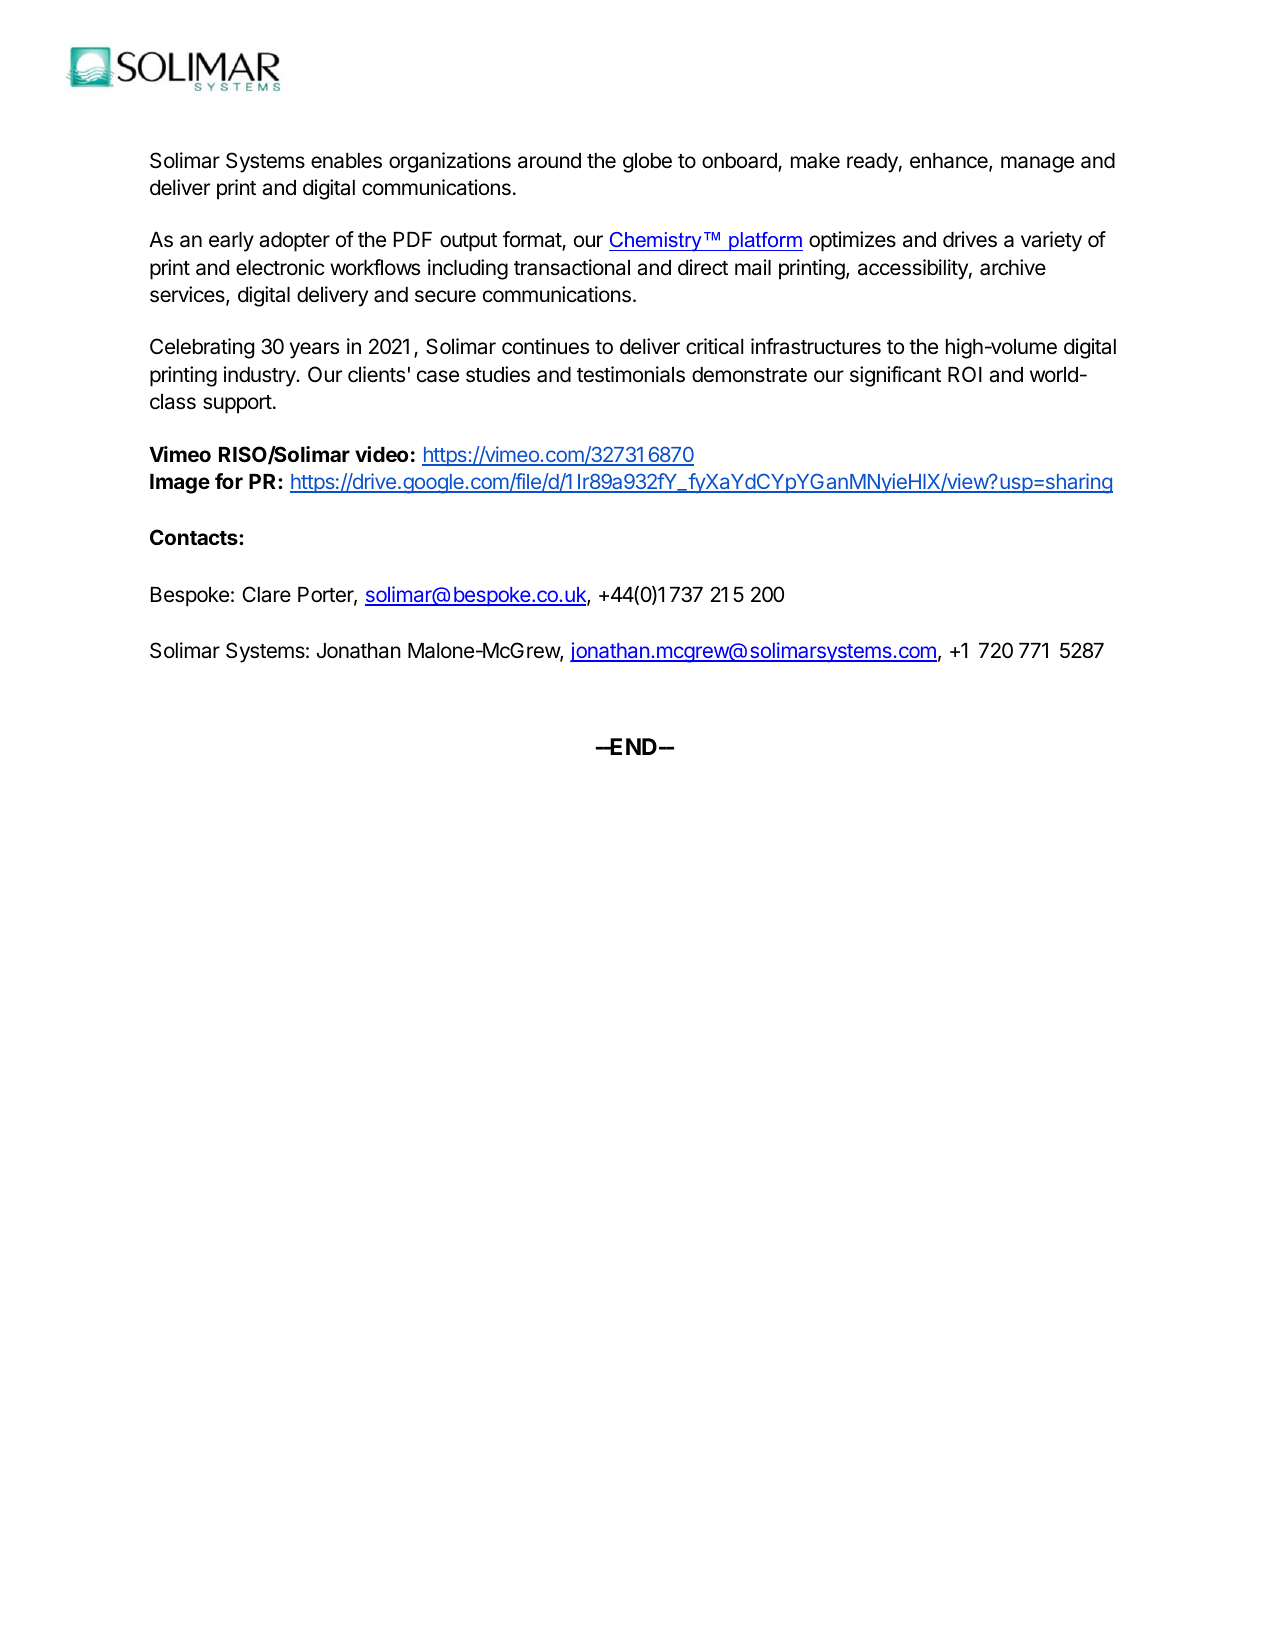 The height and width of the screenshot is (1639, 1267). Describe the element at coordinates (195, 537) in the screenshot. I see `Contacts` at that location.
